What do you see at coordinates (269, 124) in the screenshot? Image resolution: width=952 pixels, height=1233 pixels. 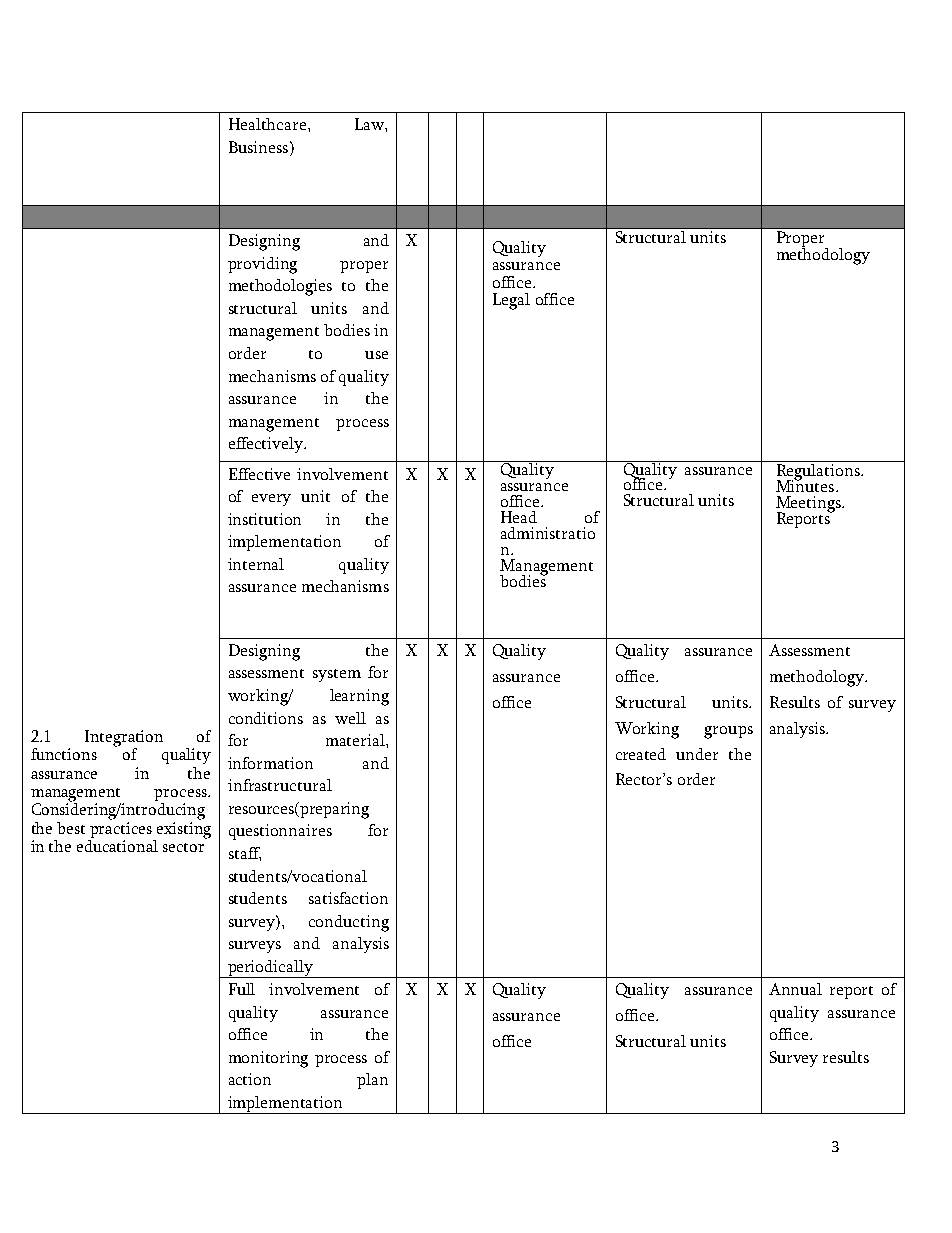 I see `Healthcare` at bounding box center [269, 124].
